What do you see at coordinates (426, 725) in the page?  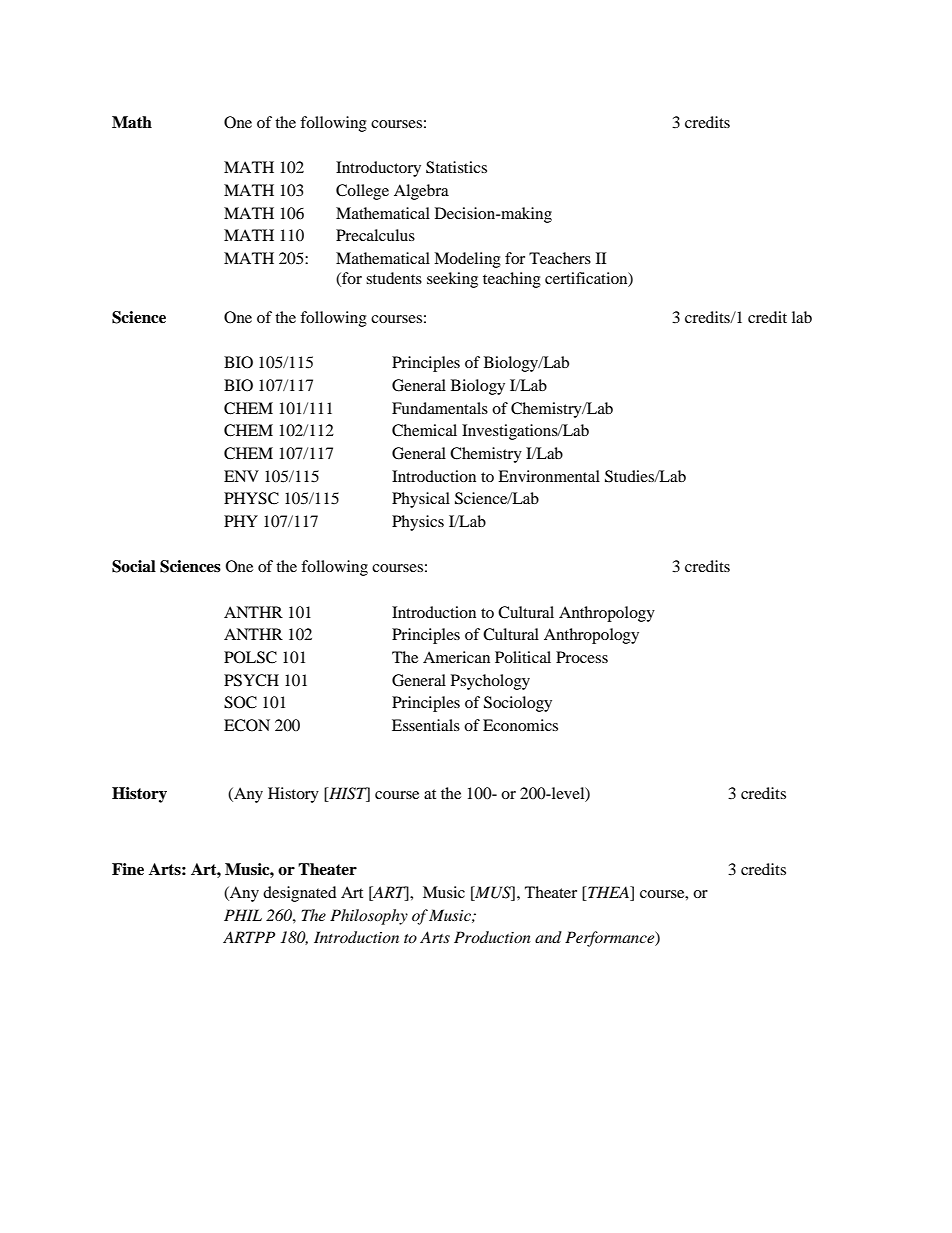 I see `Essentials` at bounding box center [426, 725].
